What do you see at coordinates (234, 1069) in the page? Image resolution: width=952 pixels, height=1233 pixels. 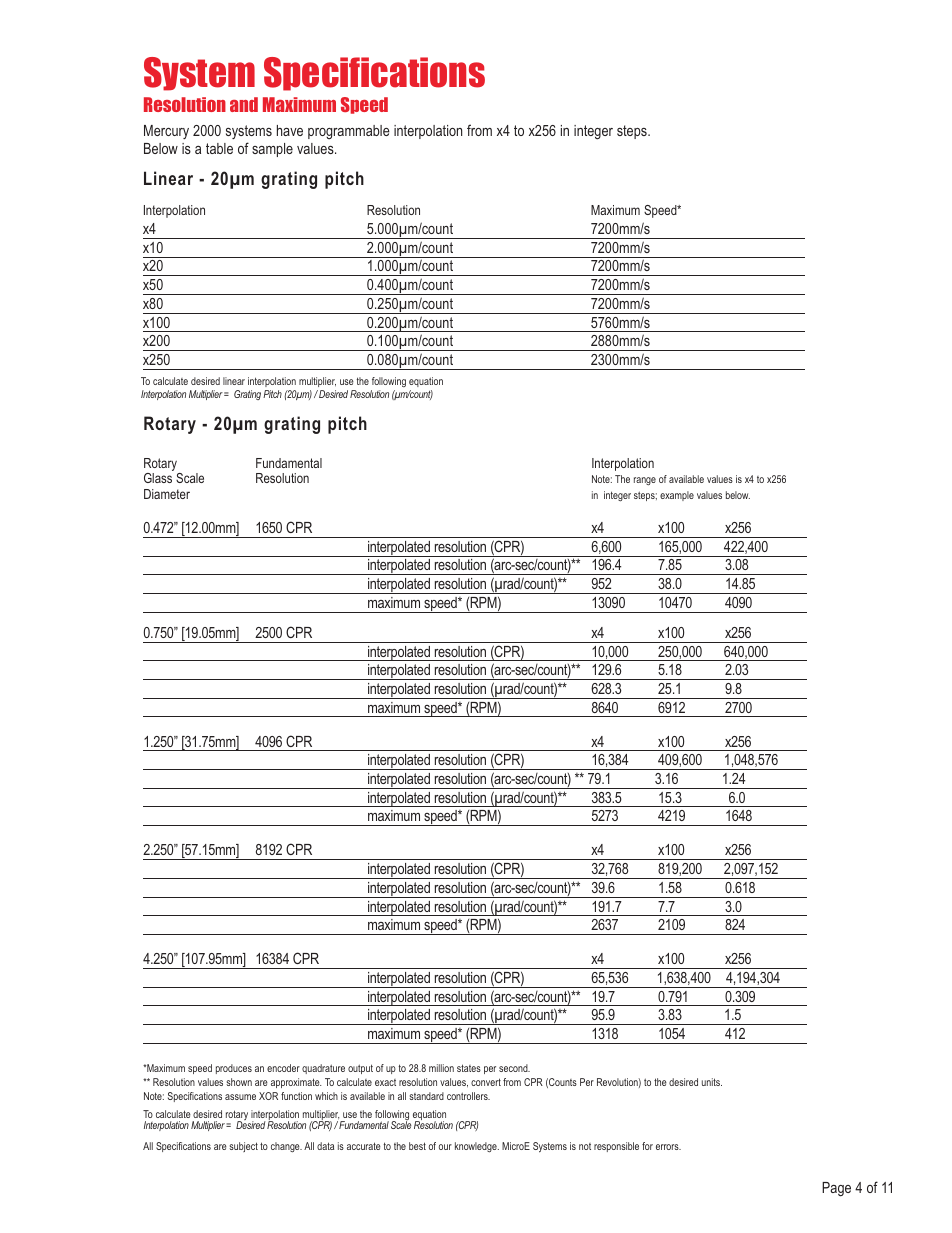 I see `produces` at bounding box center [234, 1069].
